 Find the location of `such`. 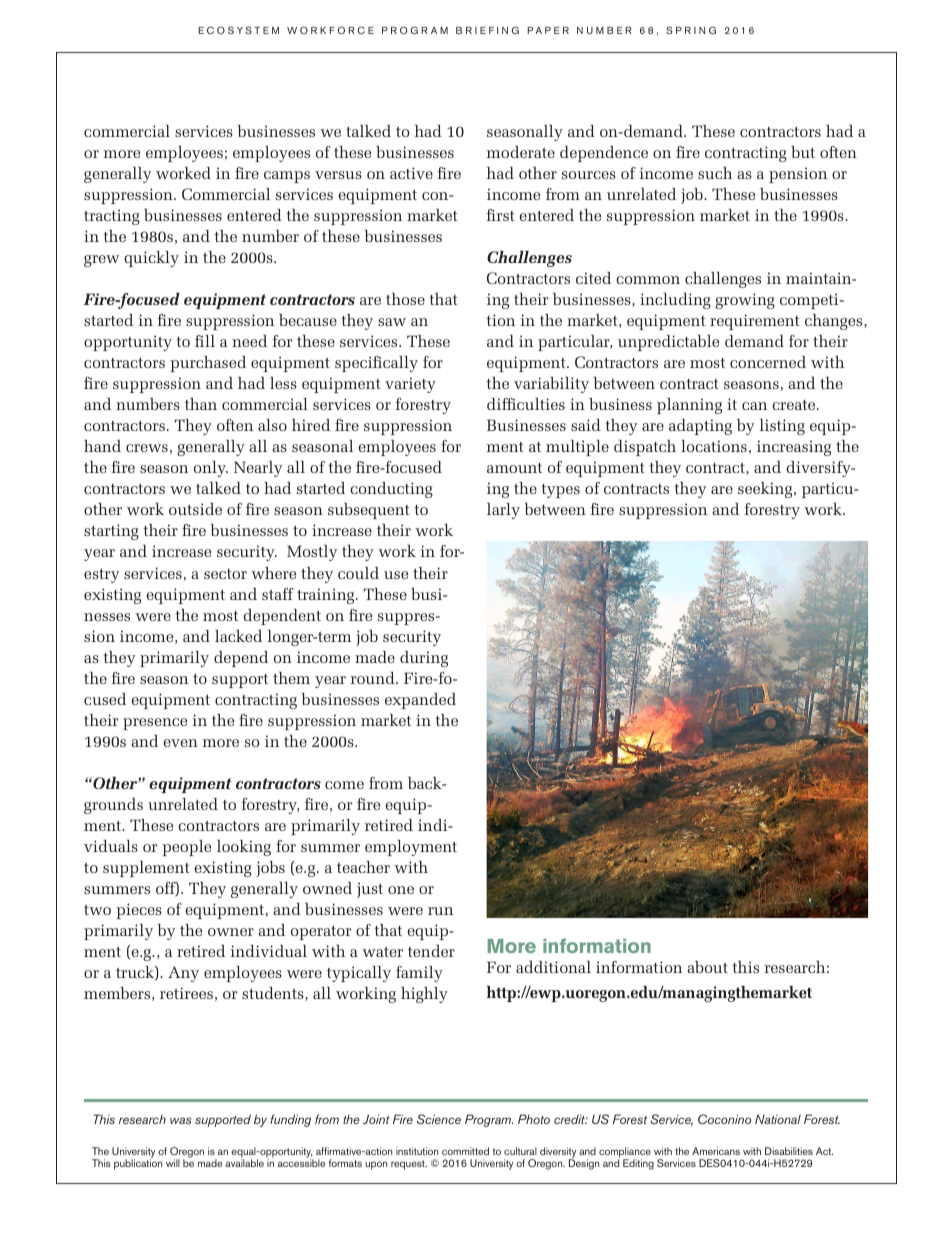

such is located at coordinates (715, 173).
